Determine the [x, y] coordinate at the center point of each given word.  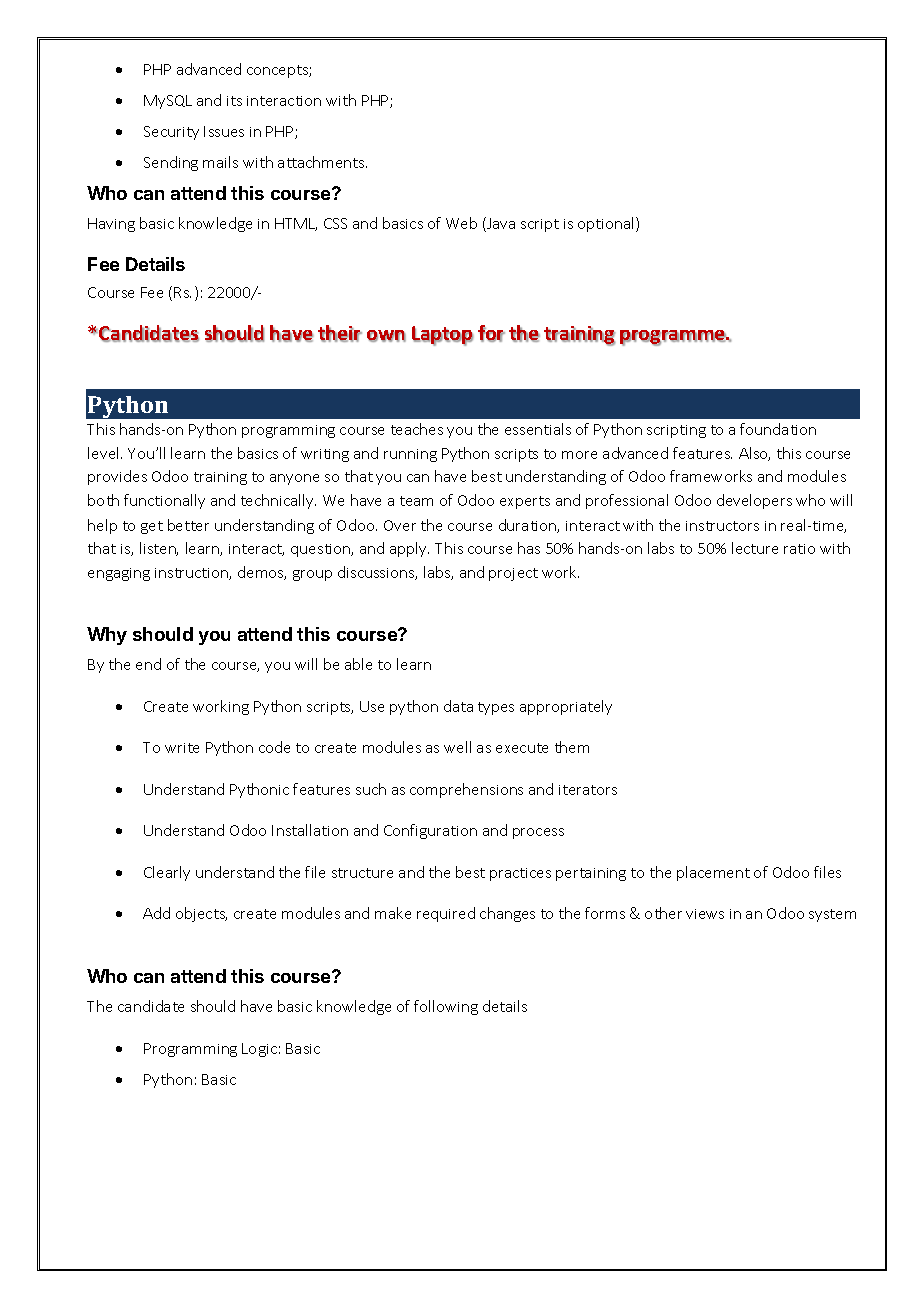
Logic [259, 1050]
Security [171, 133]
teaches [417, 429]
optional [605, 224]
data [458, 706]
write [182, 748]
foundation [778, 429]
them [572, 747]
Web [461, 223]
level [105, 453]
